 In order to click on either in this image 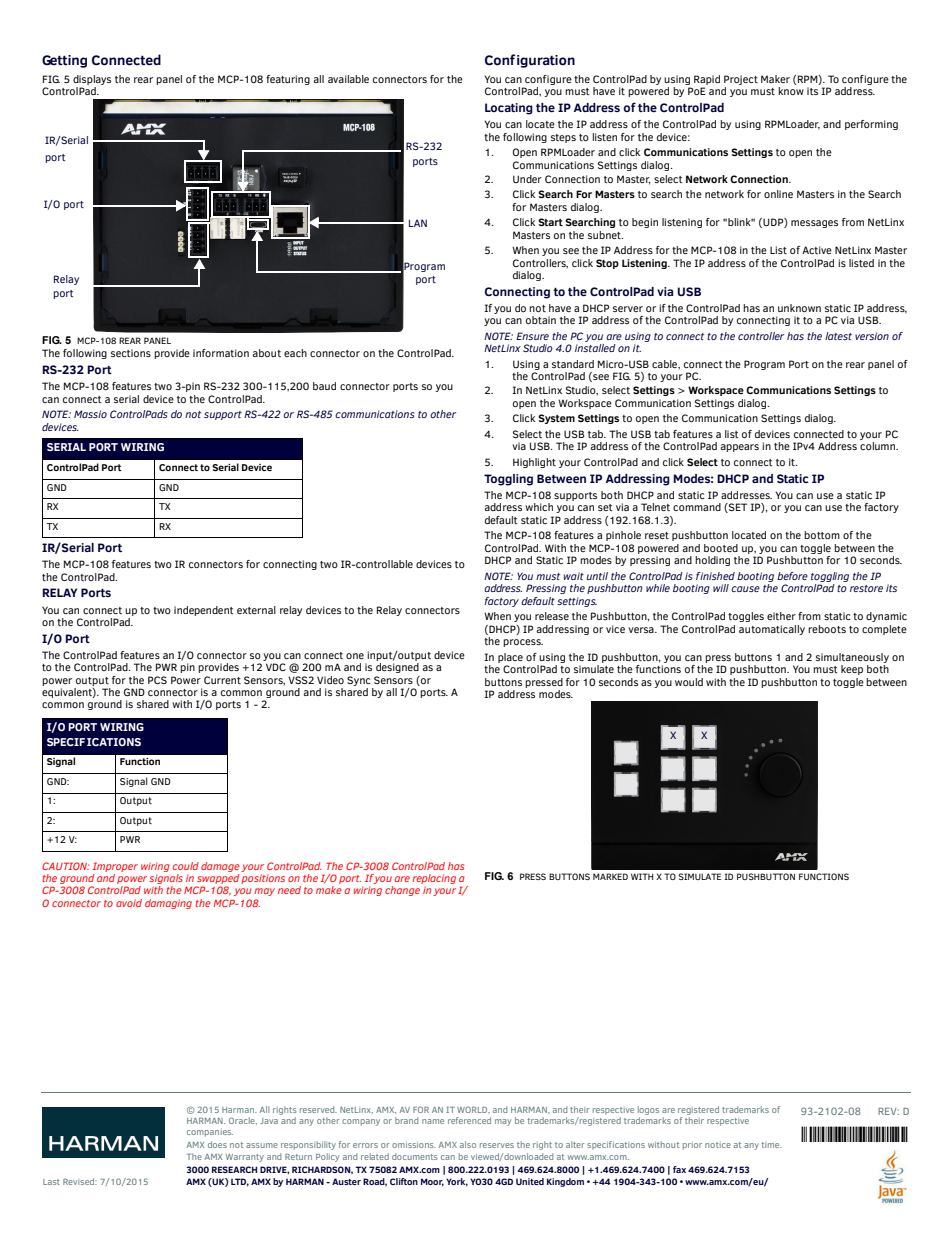, I will do `click(781, 616)`.
